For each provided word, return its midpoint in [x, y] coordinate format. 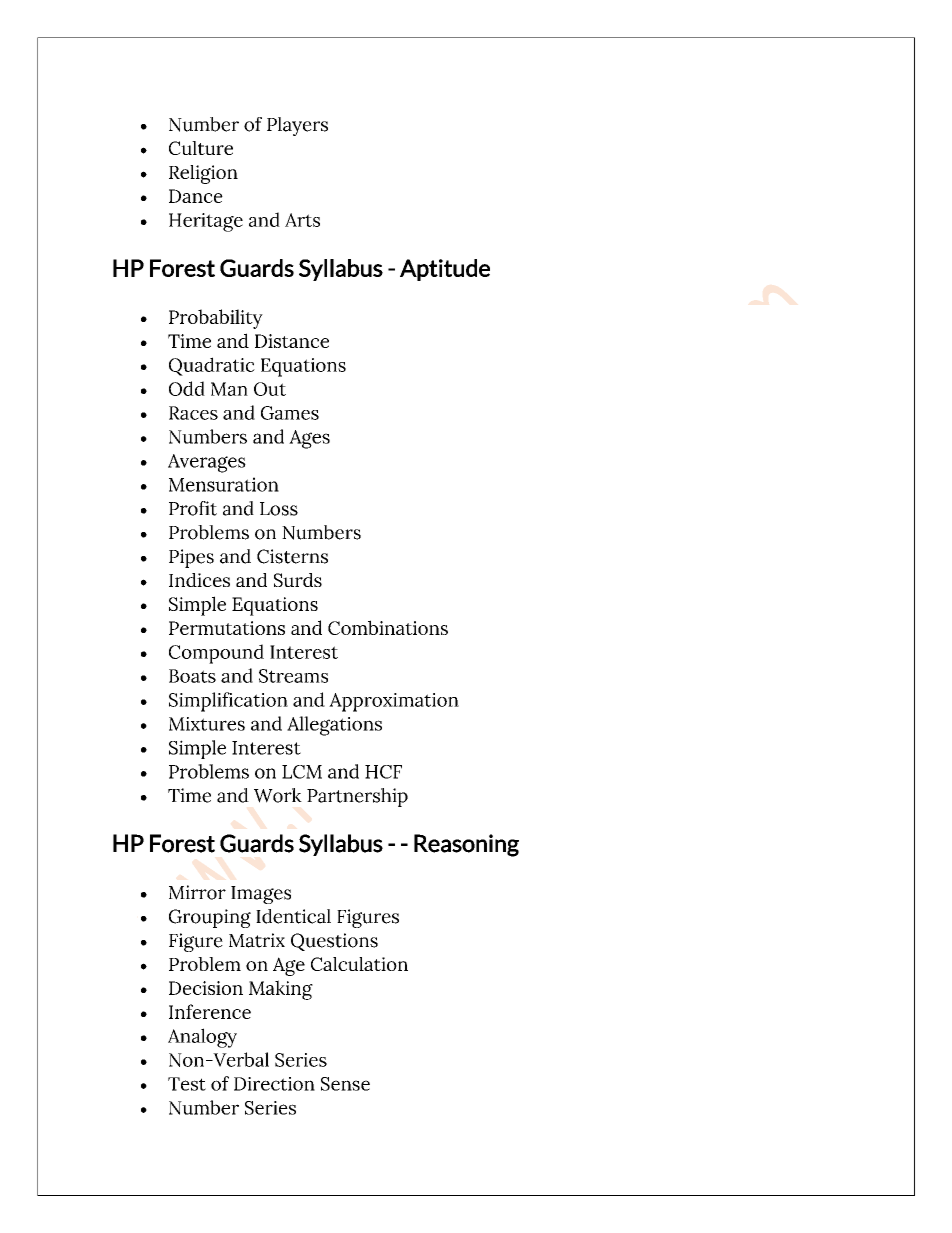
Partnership [357, 797]
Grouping [210, 918]
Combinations [388, 627]
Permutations [227, 628]
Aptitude [445, 270]
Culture [201, 148]
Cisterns [292, 556]
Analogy [202, 1038]
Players [297, 126]
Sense [345, 1084]
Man [229, 389]
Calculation [359, 964]
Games [290, 413]
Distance [292, 341]
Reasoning [466, 845]
